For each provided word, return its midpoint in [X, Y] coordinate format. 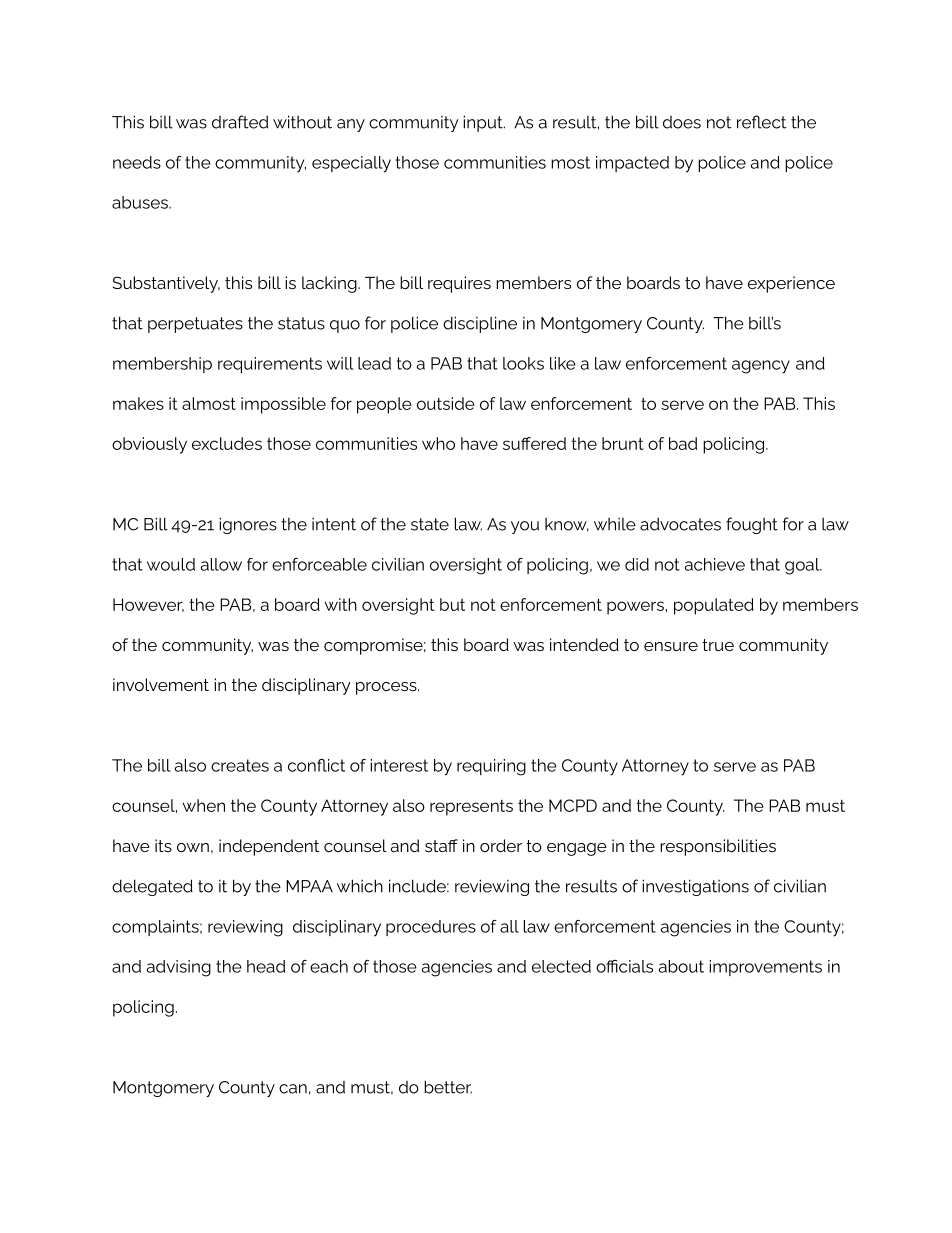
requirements [270, 365]
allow [221, 564]
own [193, 847]
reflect [761, 122]
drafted [240, 122]
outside [446, 403]
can [293, 1089]
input [484, 123]
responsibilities [718, 847]
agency [761, 367]
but [452, 604]
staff [441, 845]
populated [714, 606]
